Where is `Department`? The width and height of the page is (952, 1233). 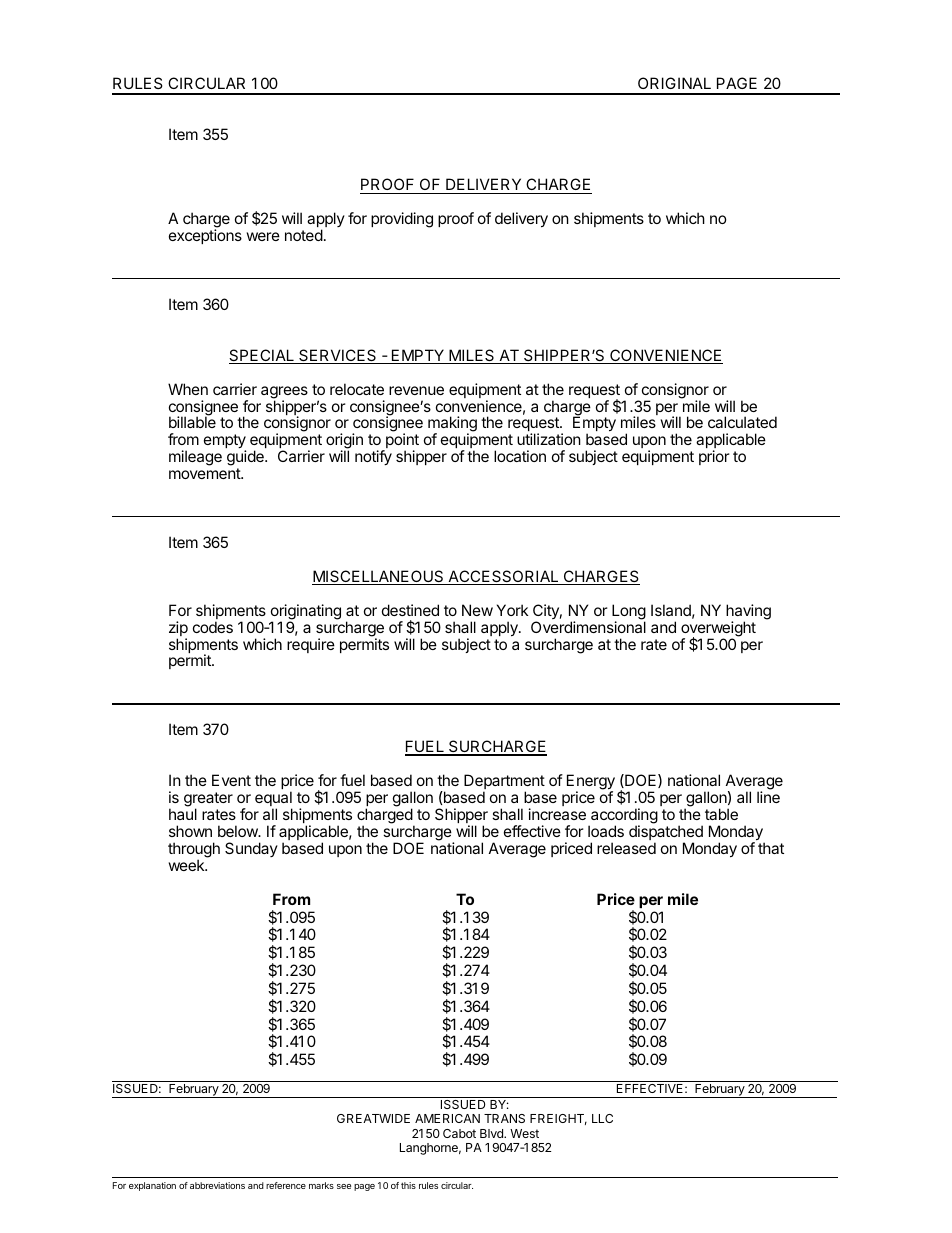 Department is located at coordinates (504, 783).
